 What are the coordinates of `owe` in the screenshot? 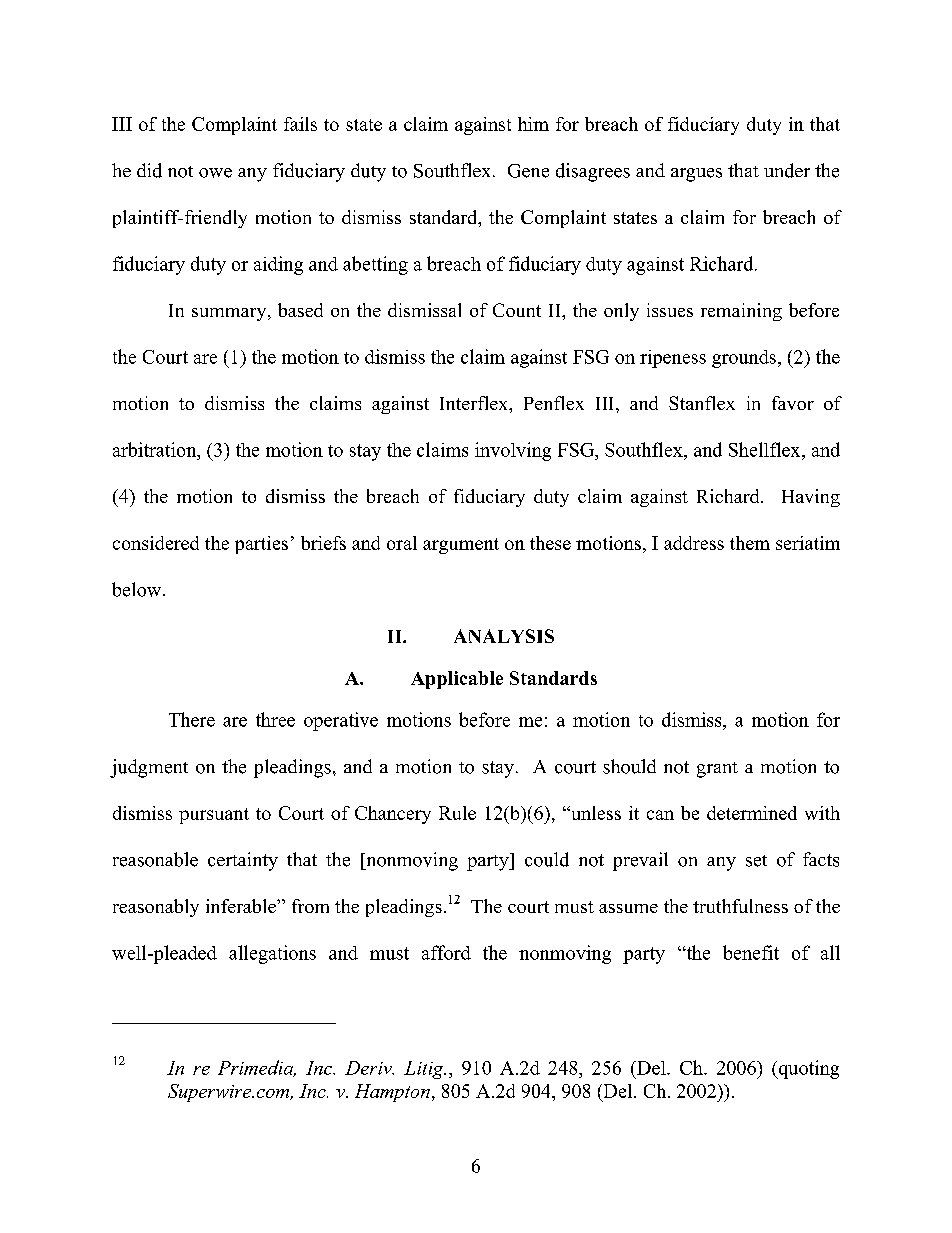 It's located at (215, 173).
